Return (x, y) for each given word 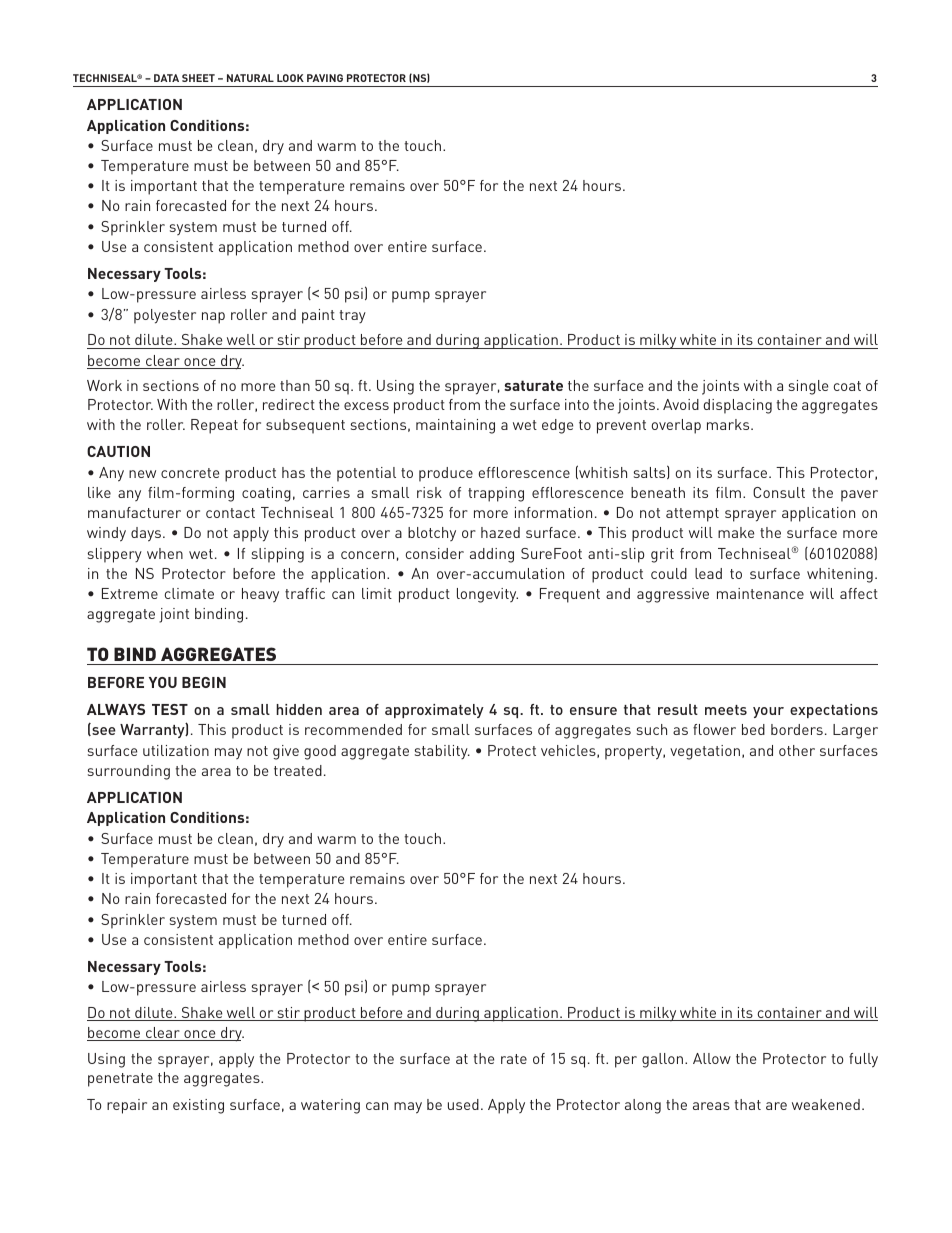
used (463, 1104)
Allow (712, 1058)
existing (198, 1106)
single (808, 387)
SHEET (198, 78)
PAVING (325, 78)
